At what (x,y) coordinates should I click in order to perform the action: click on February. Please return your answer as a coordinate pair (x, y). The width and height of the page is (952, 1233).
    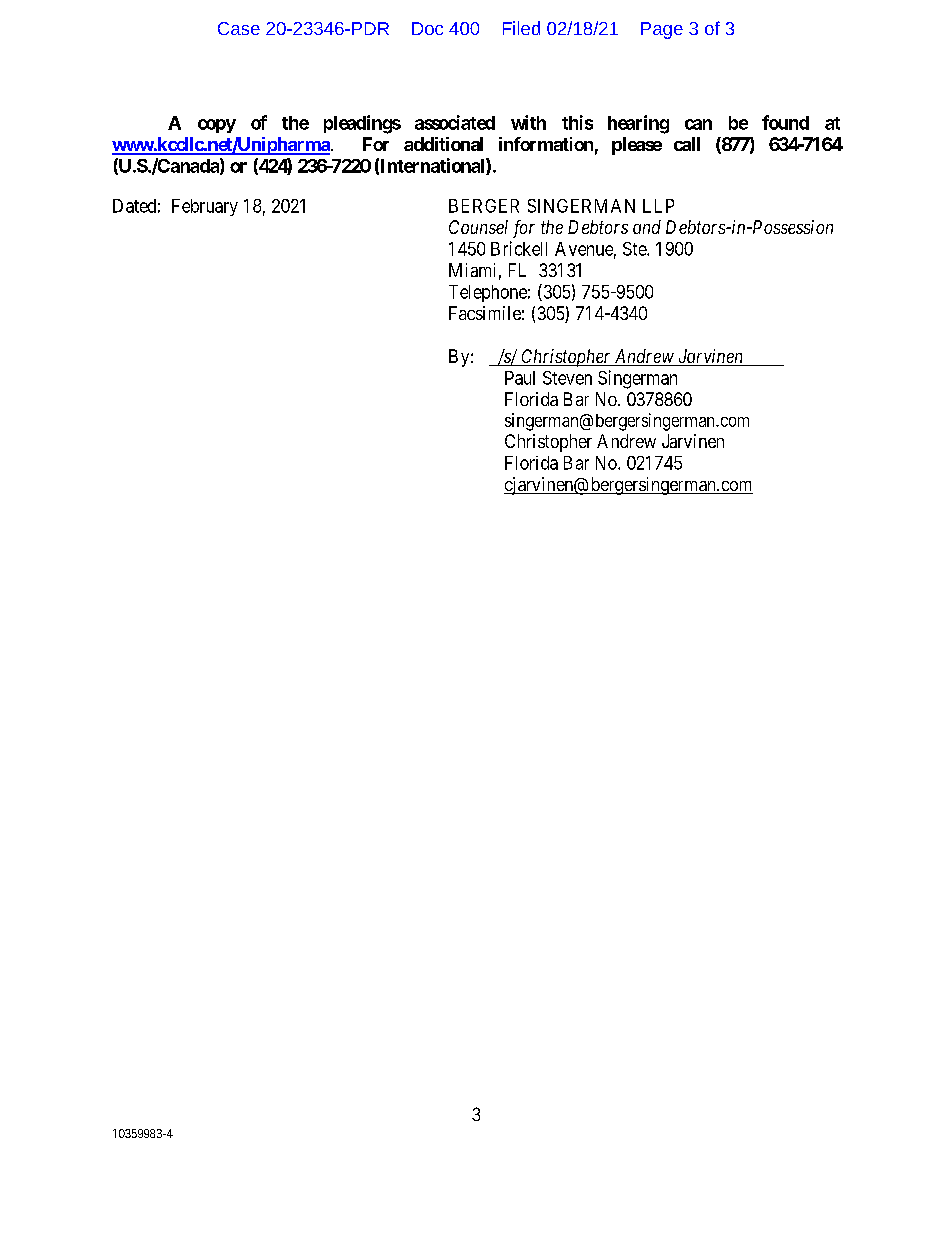
    Looking at the image, I should click on (205, 207).
